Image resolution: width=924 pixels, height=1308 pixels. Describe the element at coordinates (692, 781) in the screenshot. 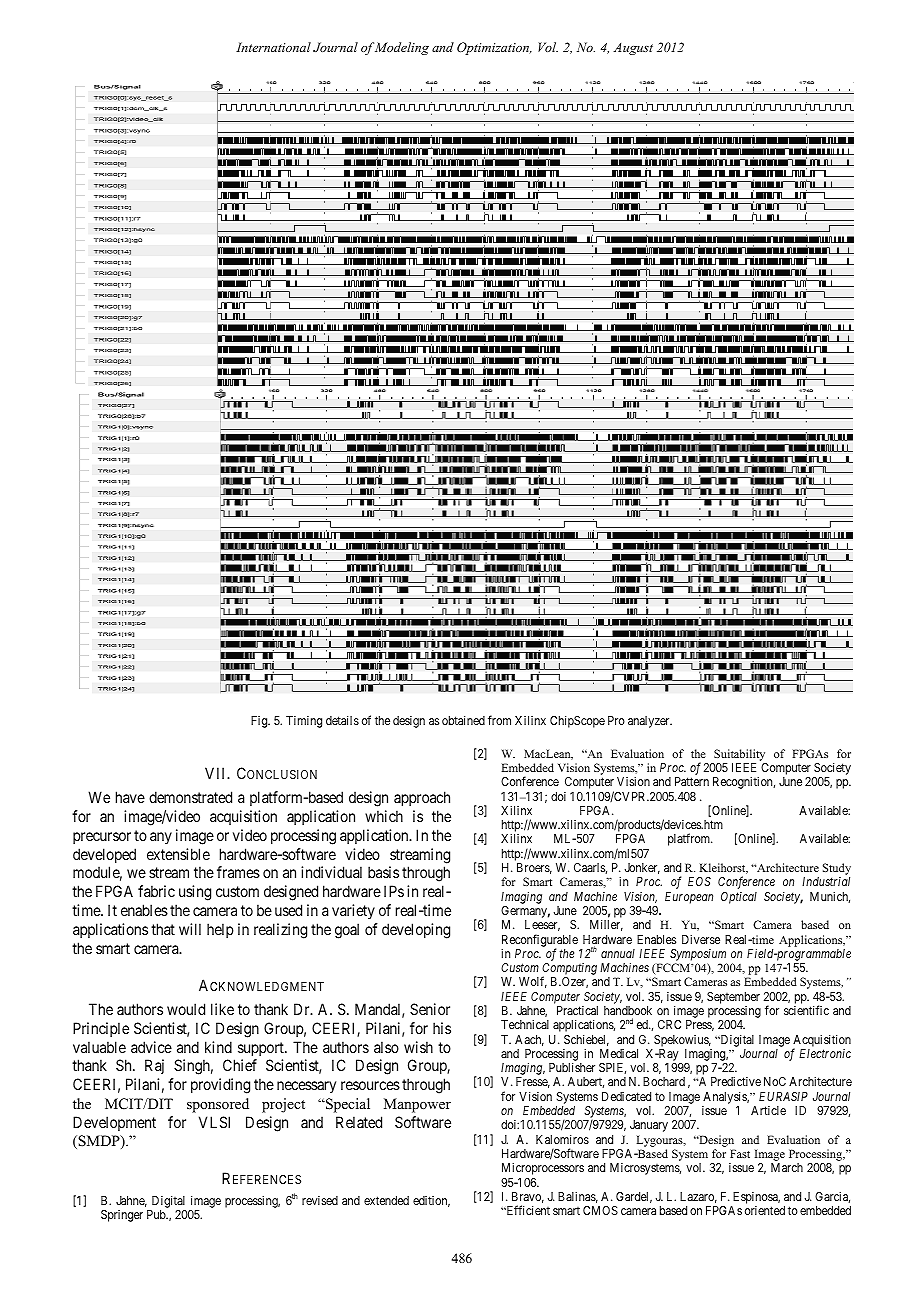

I see `Pattern` at that location.
